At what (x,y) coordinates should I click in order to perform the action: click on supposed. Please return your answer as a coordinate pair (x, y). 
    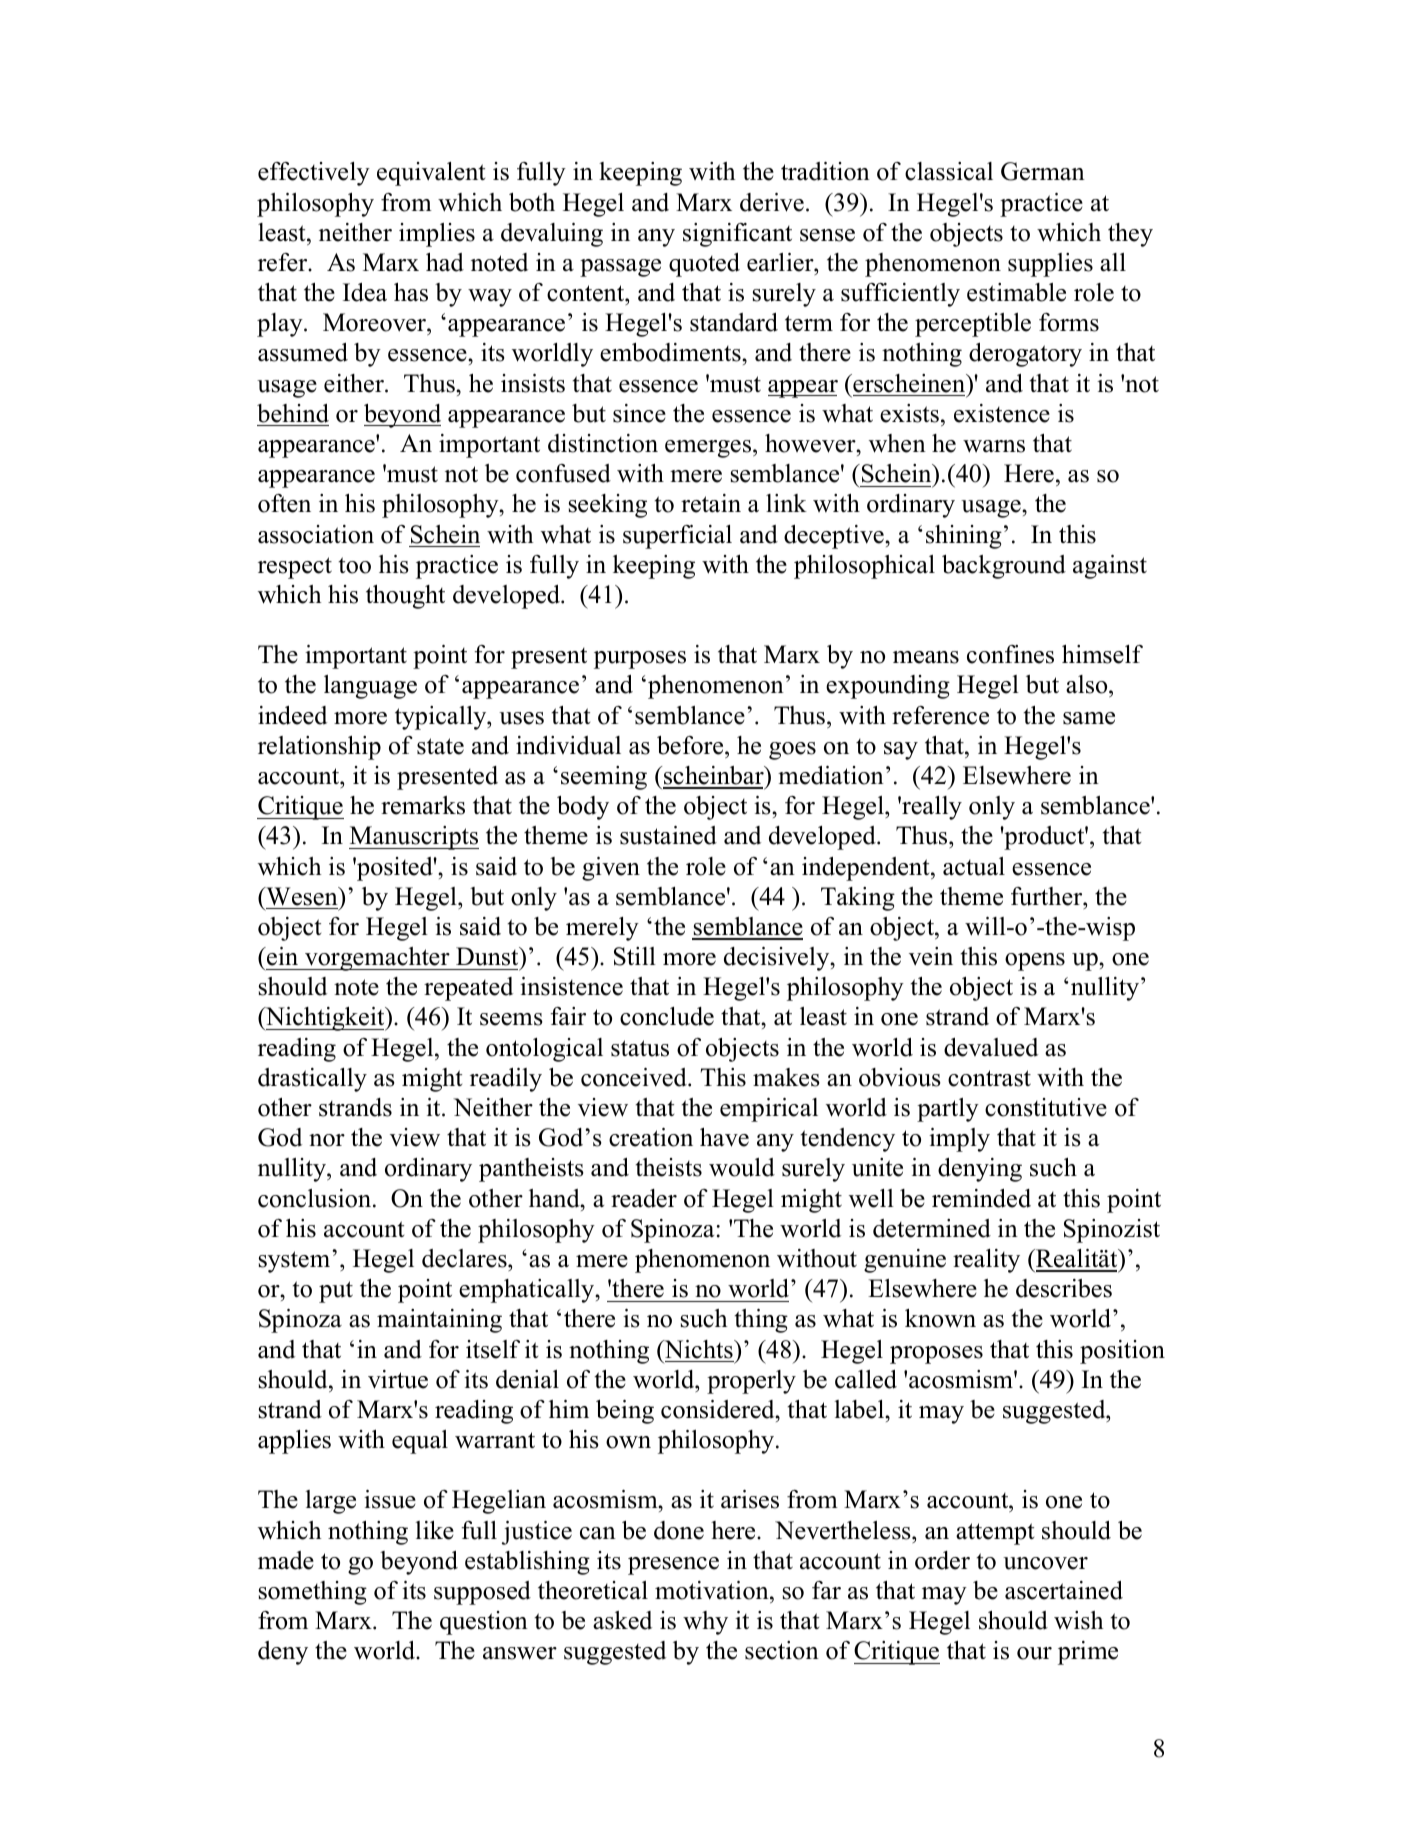
    Looking at the image, I should click on (482, 1593).
